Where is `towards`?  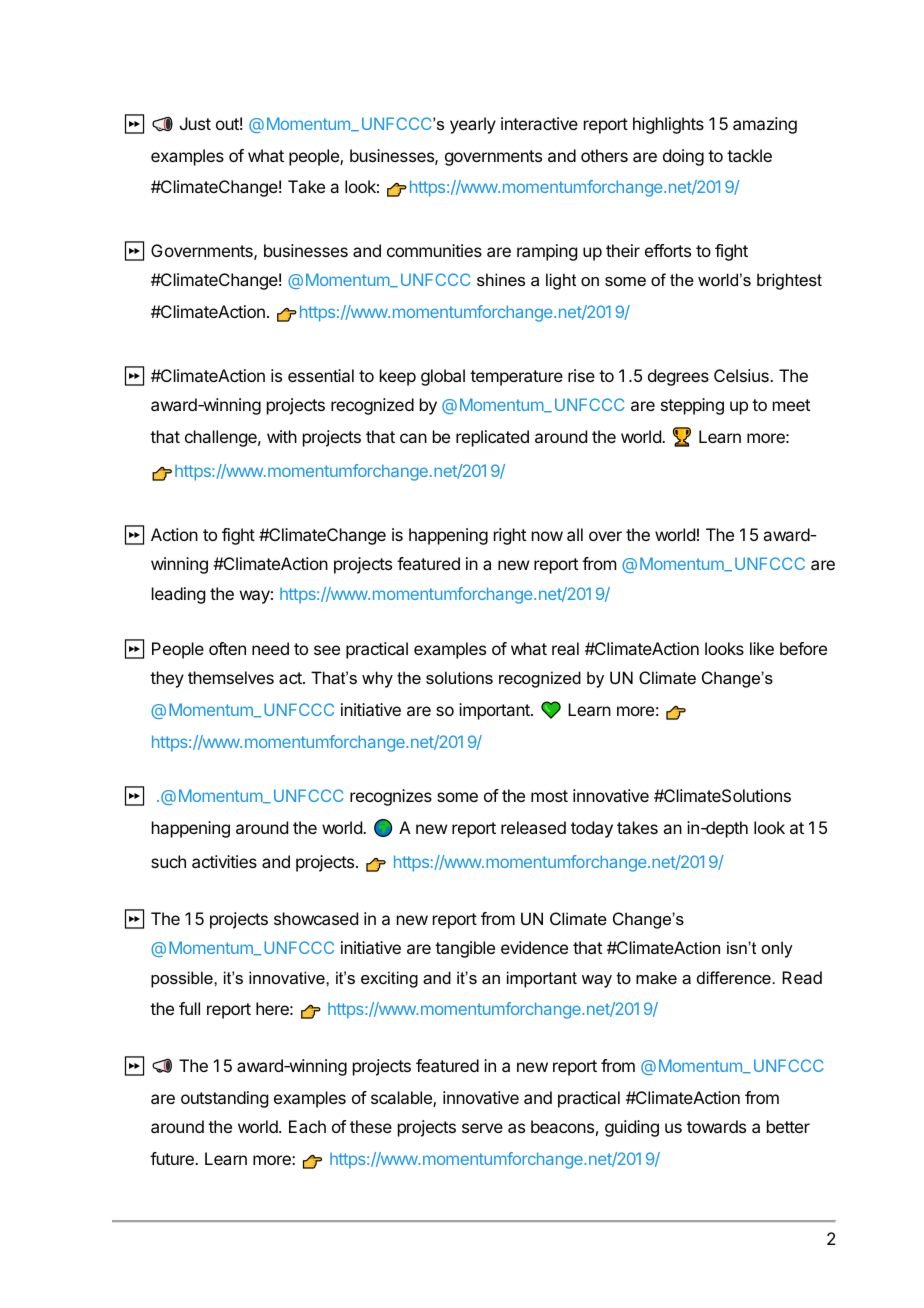
towards is located at coordinates (716, 1126).
